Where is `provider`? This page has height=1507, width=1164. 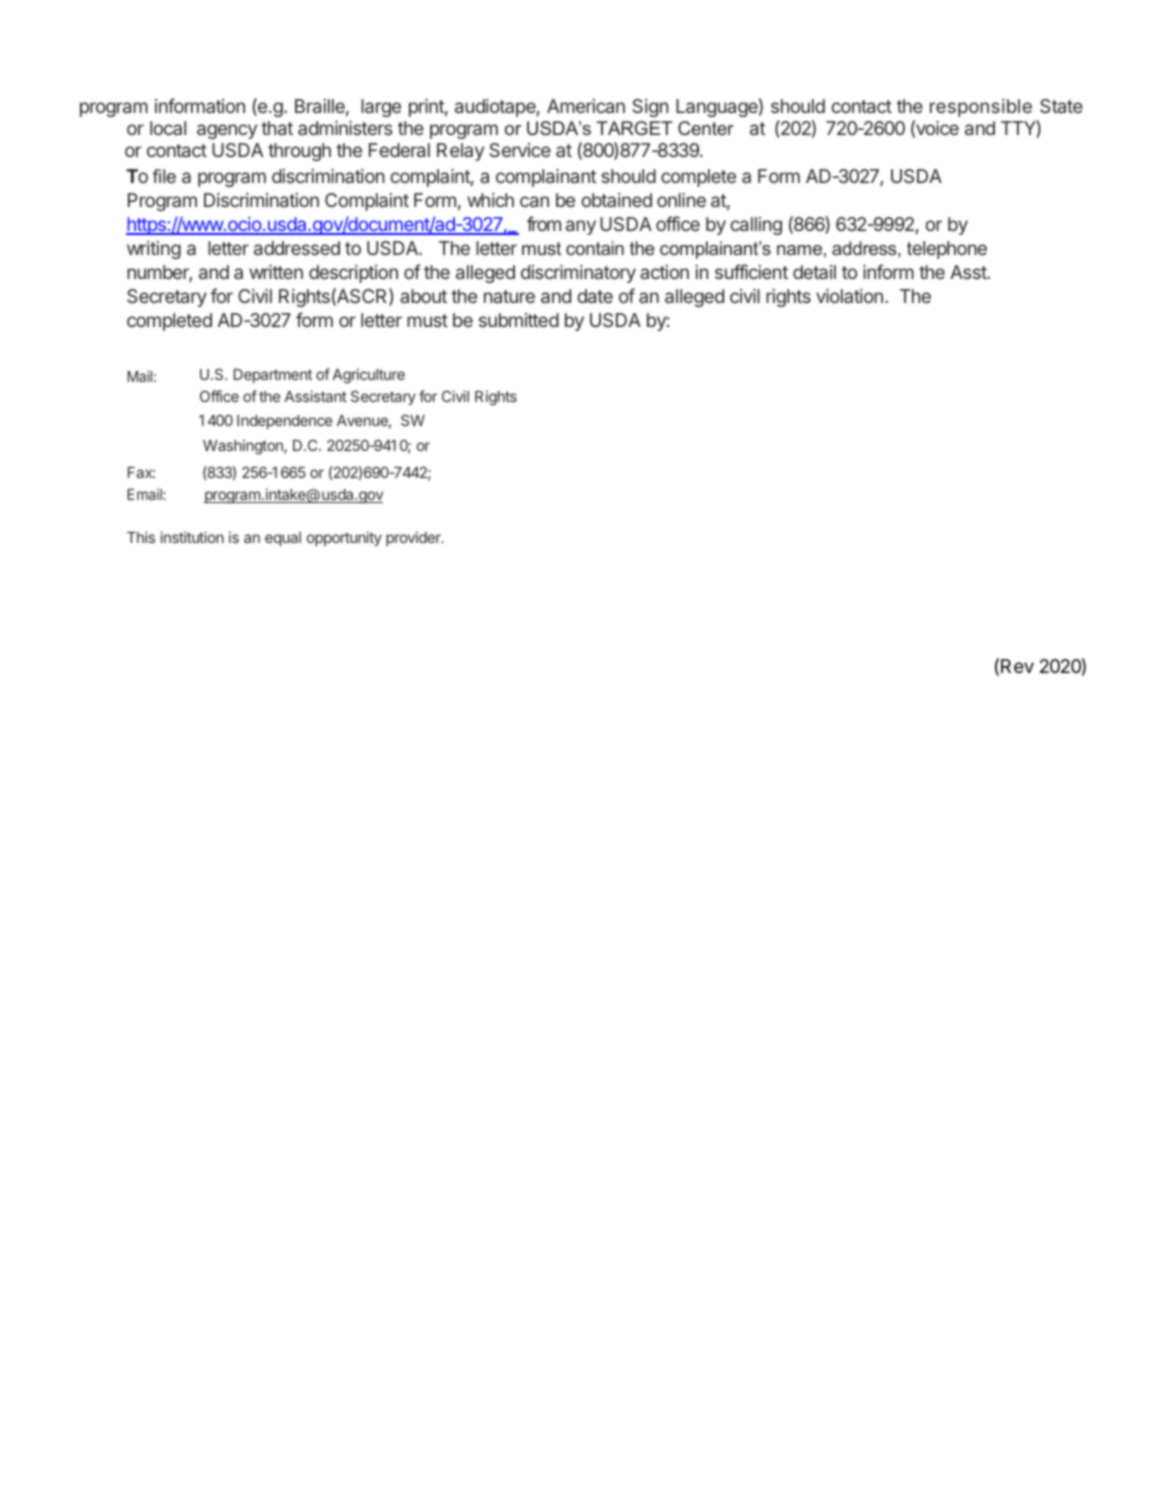
provider is located at coordinates (414, 538).
